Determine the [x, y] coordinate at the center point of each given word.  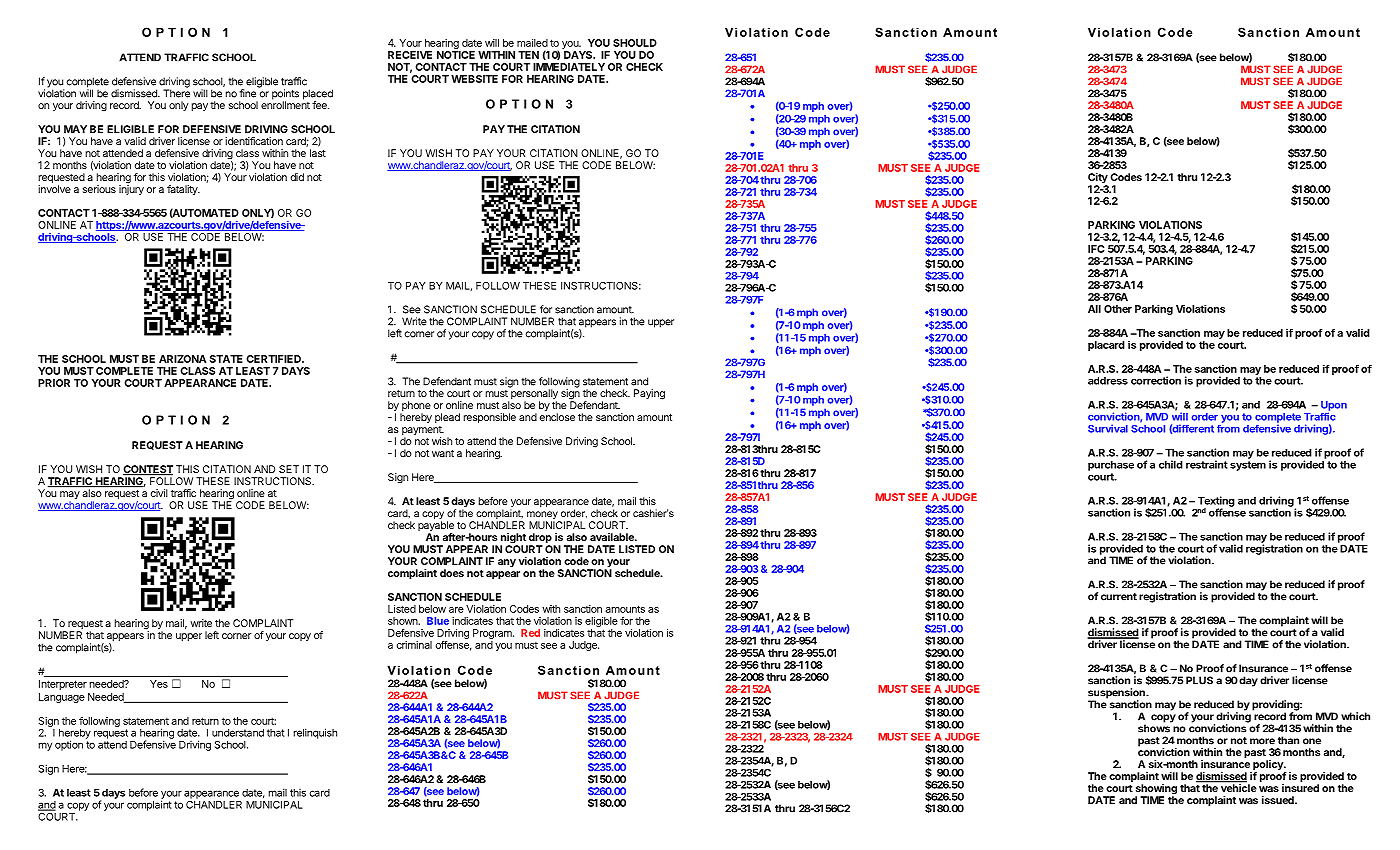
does [452, 573]
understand [238, 733]
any [507, 563]
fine [248, 93]
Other [1118, 309]
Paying [649, 394]
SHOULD [635, 43]
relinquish [315, 733]
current [1119, 597]
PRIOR [54, 383]
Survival [1108, 428]
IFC [1096, 249]
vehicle [1238, 787]
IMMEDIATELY [569, 67]
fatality [183, 190]
